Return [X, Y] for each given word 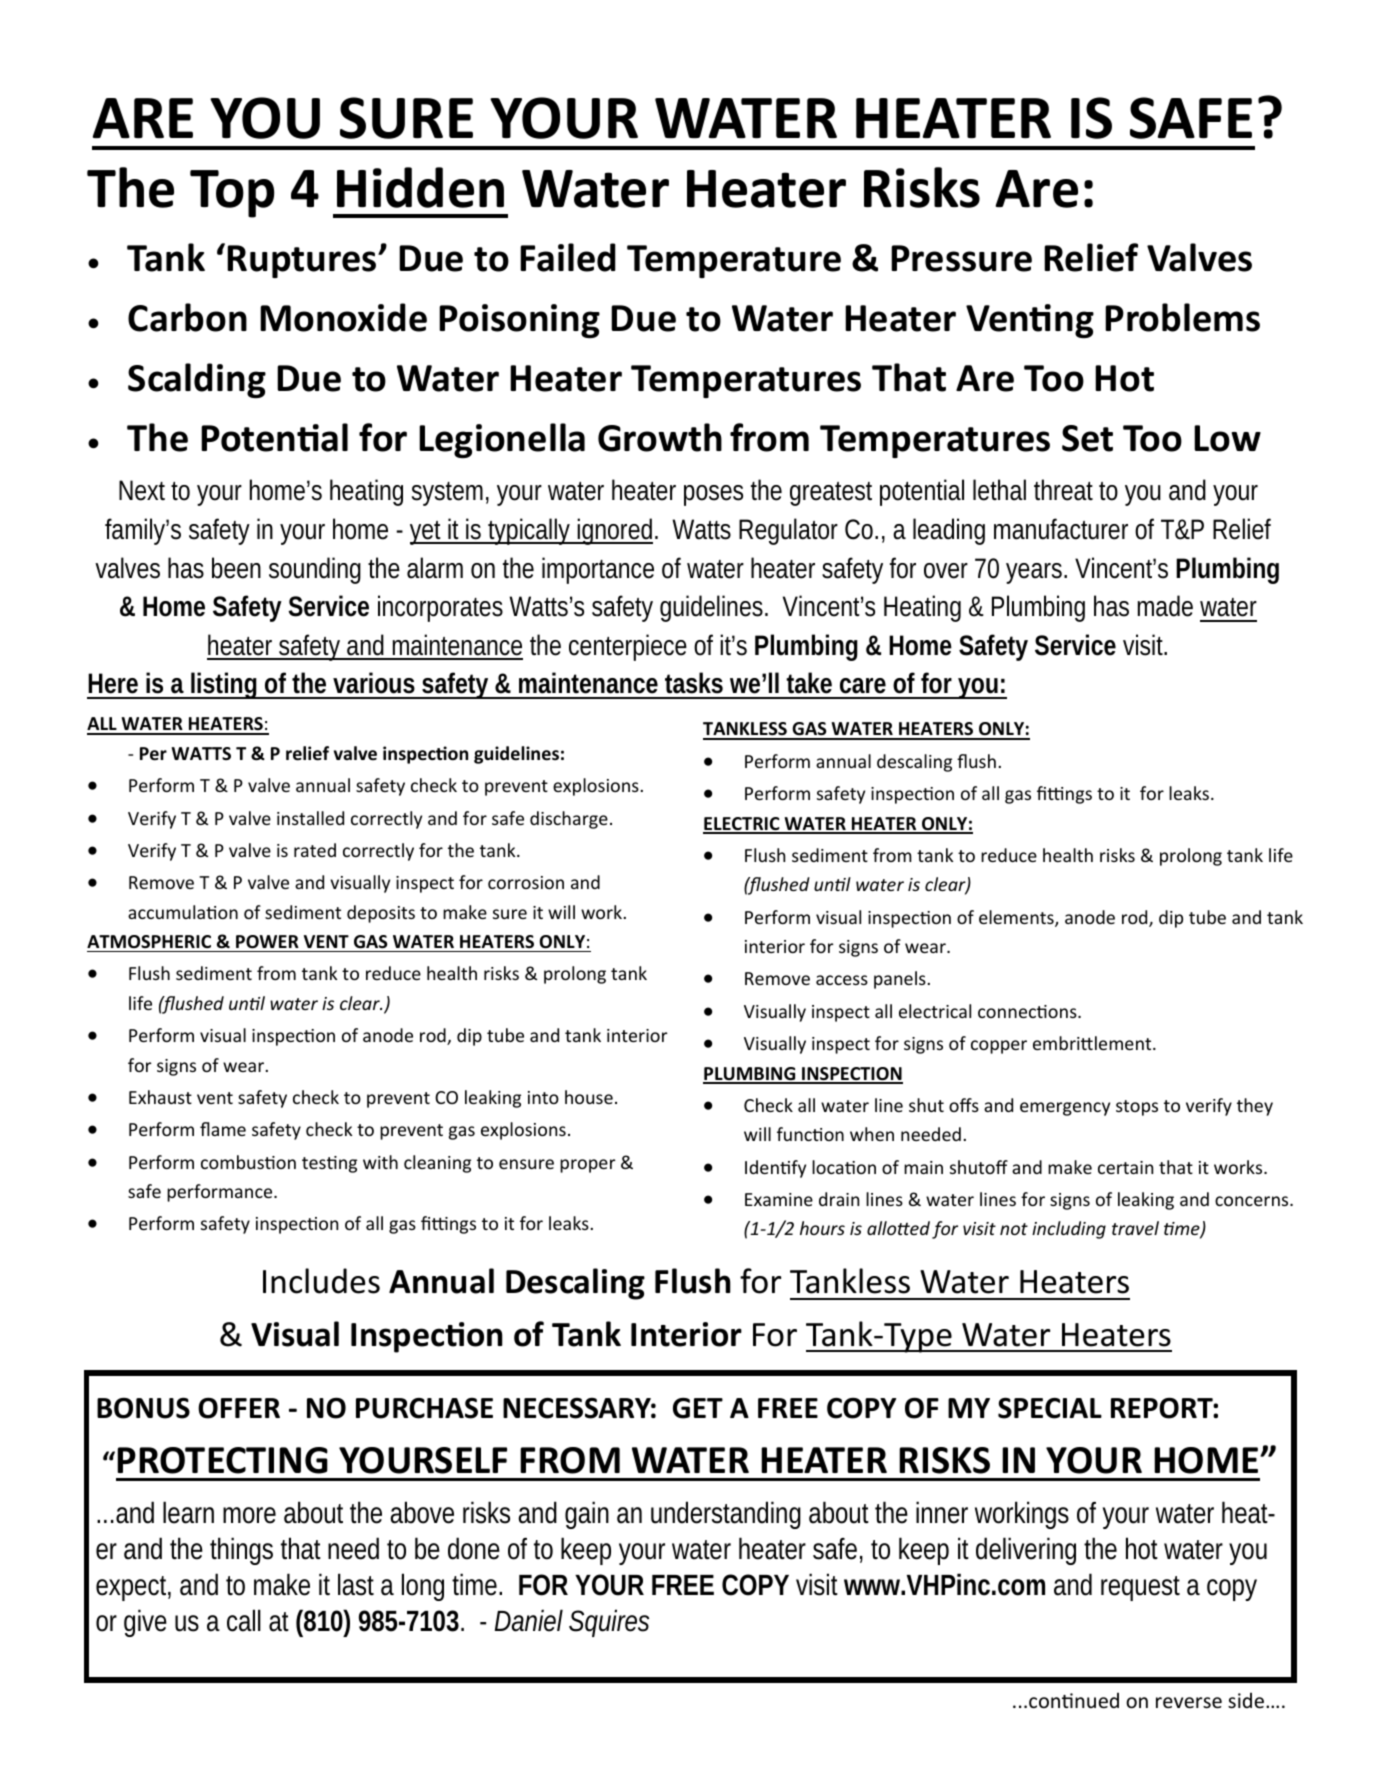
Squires [609, 1623]
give [145, 1623]
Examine [779, 1199]
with [380, 1162]
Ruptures [303, 261]
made [1165, 606]
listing [225, 685]
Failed [568, 257]
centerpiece [628, 647]
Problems [1182, 317]
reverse [1189, 1703]
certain [1125, 1167]
